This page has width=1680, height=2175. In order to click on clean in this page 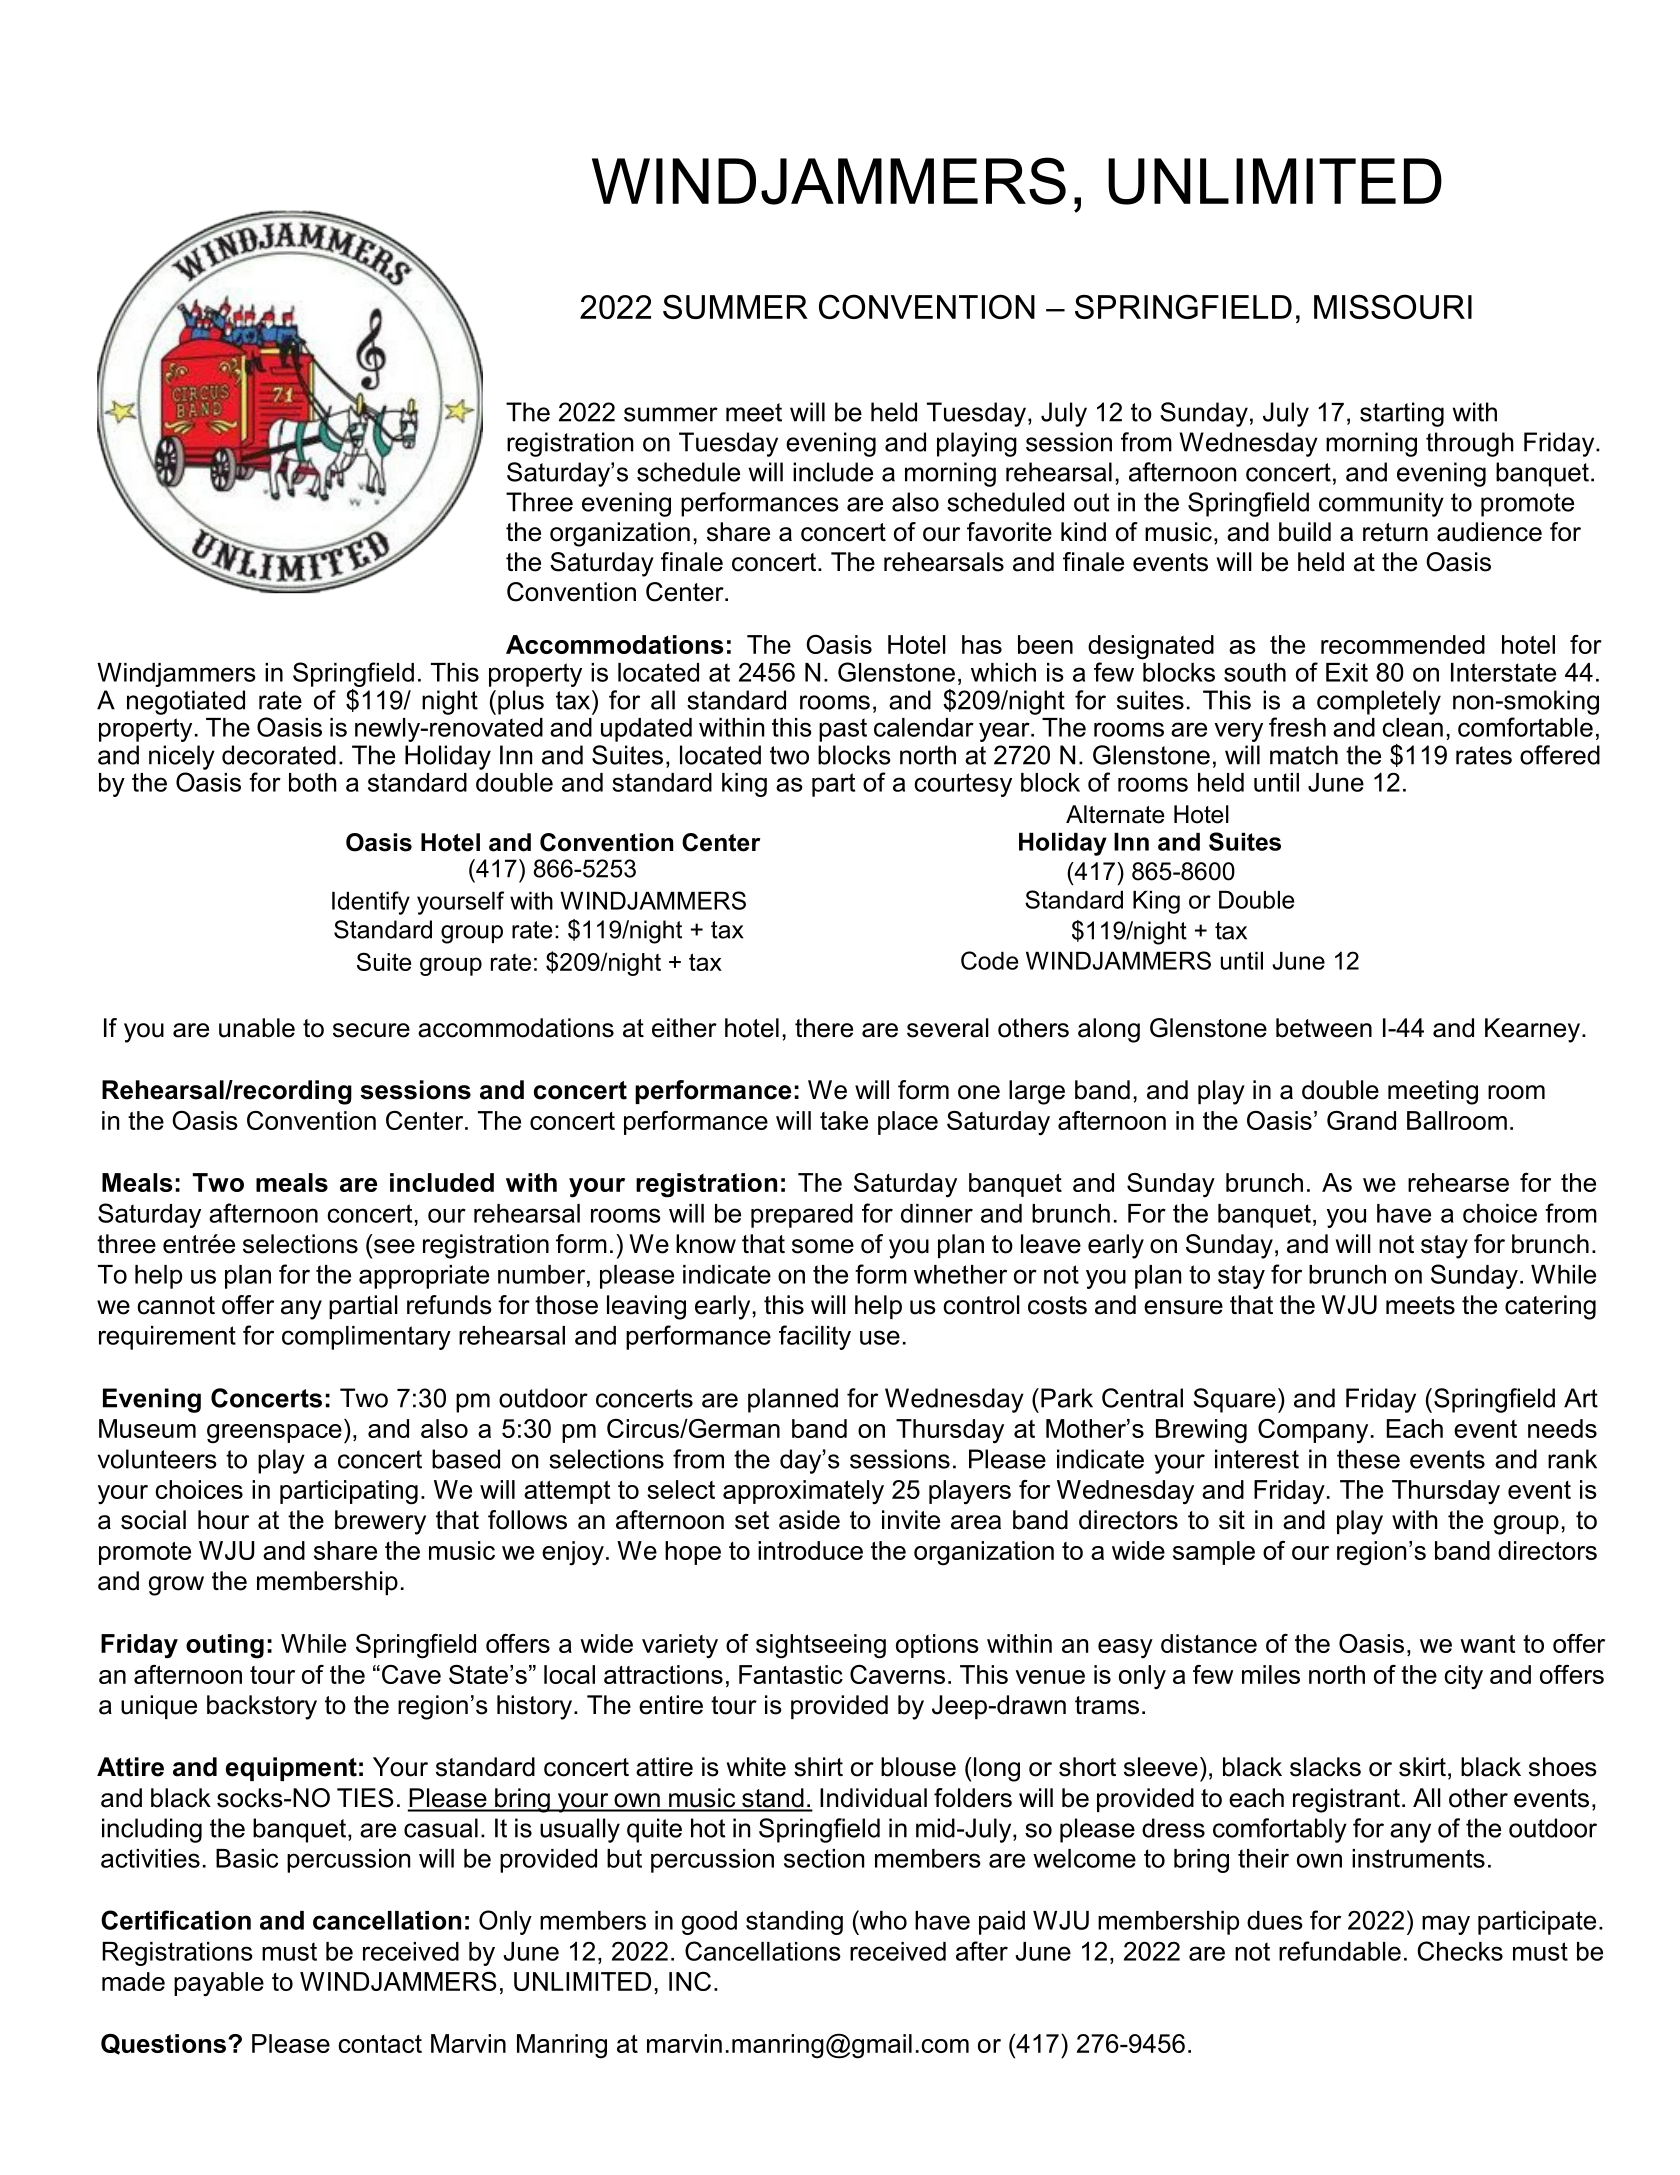, I will do `click(1412, 727)`.
